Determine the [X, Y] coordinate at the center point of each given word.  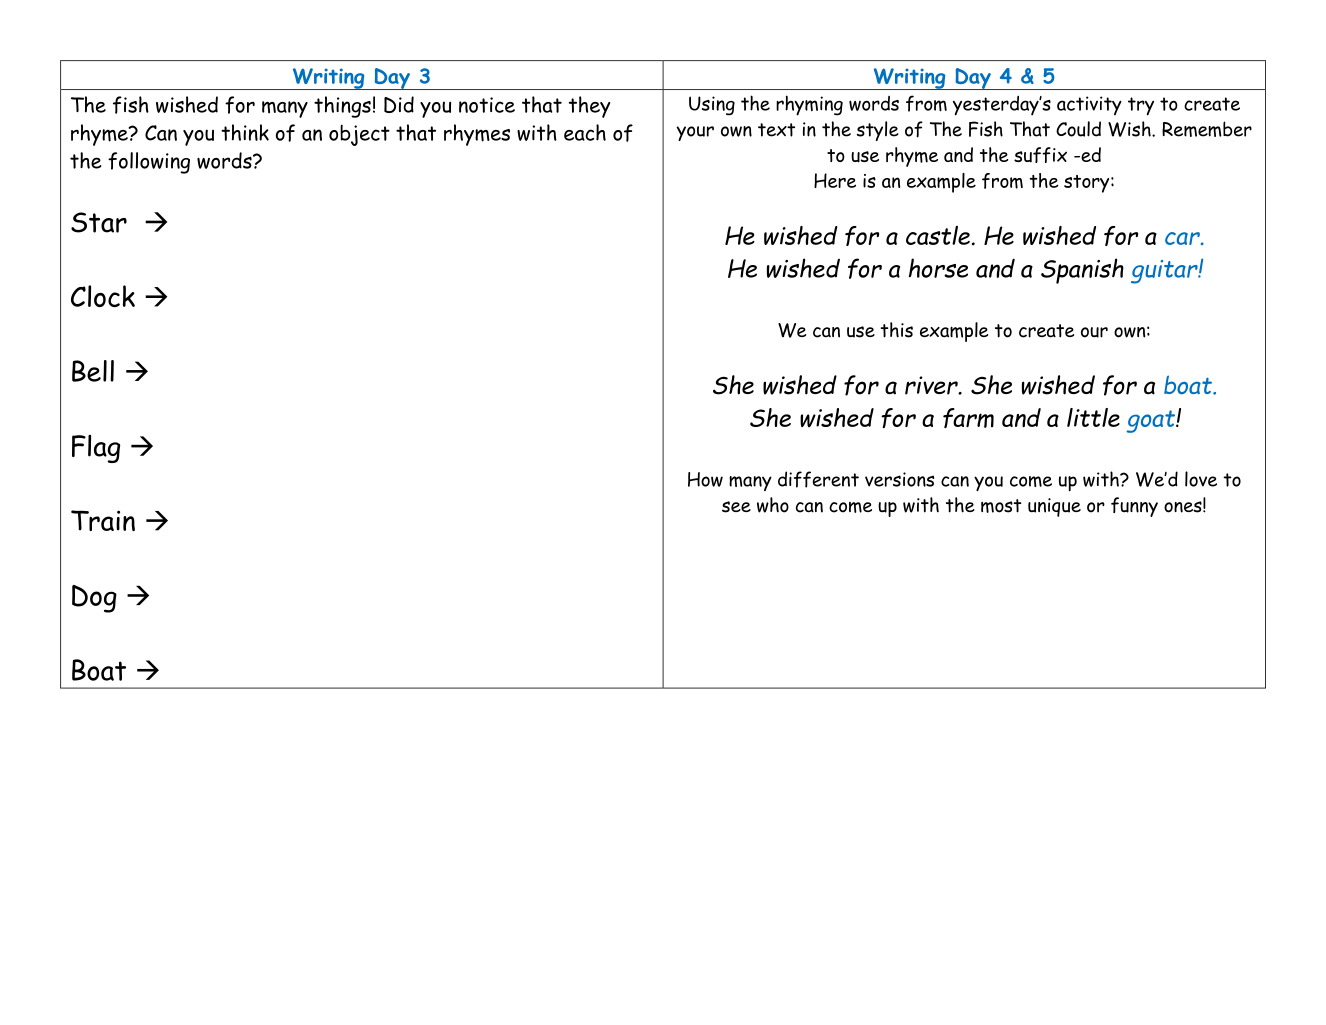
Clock [103, 296]
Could [1078, 129]
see [736, 507]
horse [938, 268]
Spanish [1082, 271]
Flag [96, 449]
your [695, 133]
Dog [94, 599]
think [245, 132]
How [705, 479]
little [1093, 417]
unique [1054, 507]
